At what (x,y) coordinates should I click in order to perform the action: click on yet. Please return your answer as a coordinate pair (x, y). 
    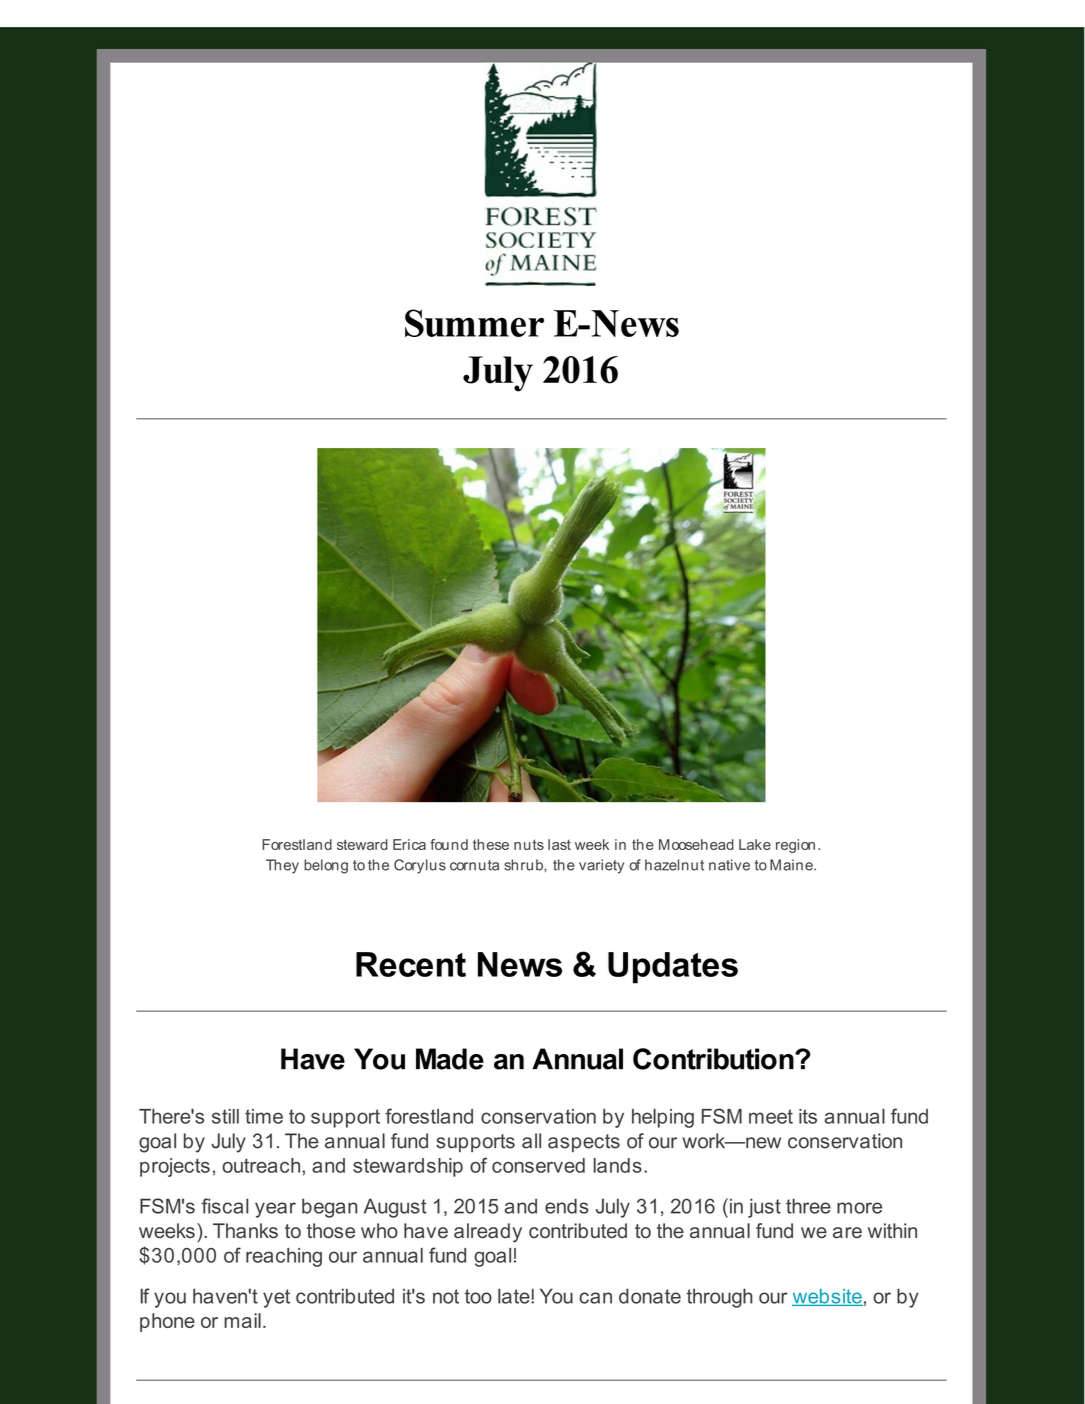
    Looking at the image, I should click on (276, 1298).
